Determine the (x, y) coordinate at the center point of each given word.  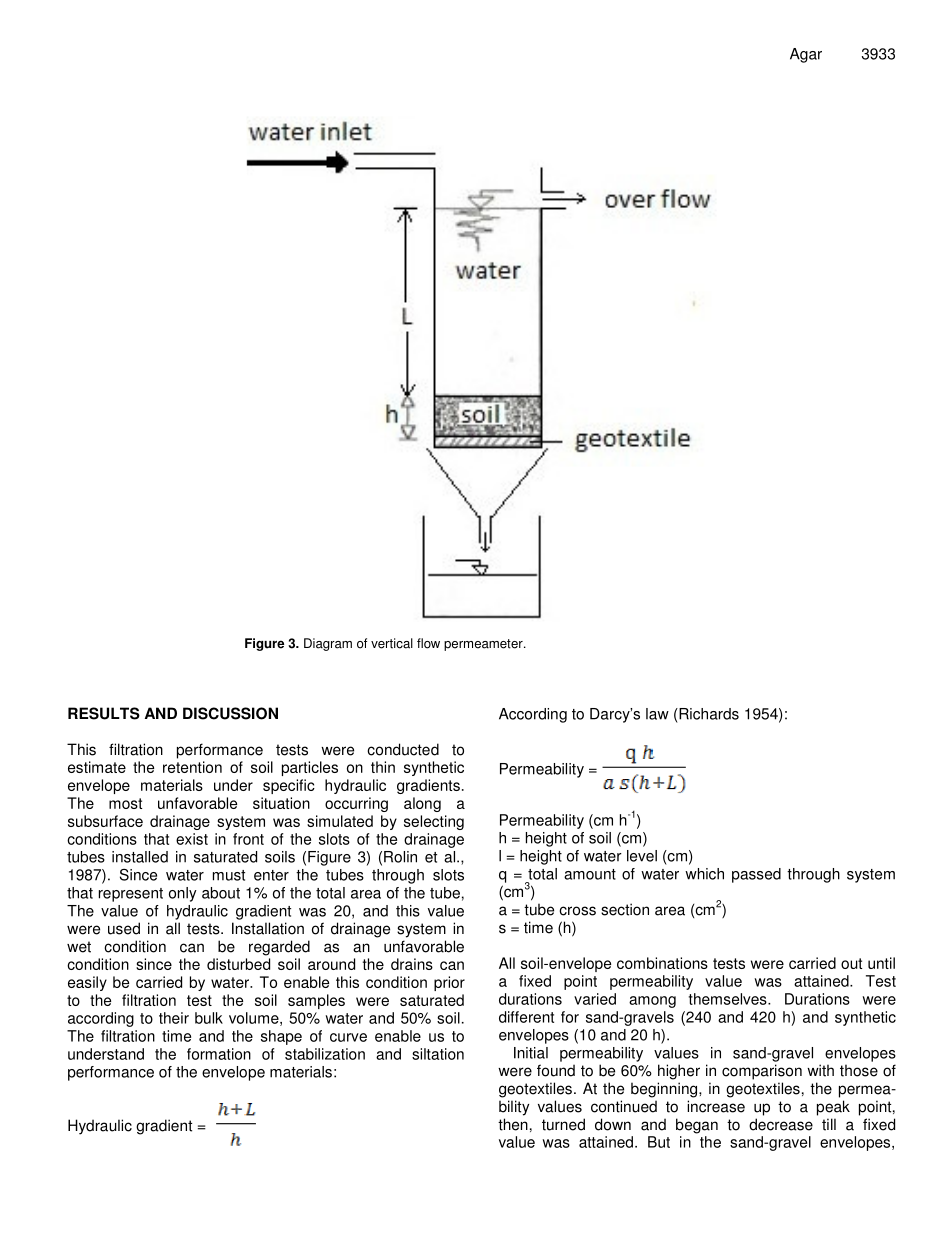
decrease (781, 1124)
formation (219, 1054)
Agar (806, 55)
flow (428, 643)
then (513, 1124)
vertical (392, 643)
